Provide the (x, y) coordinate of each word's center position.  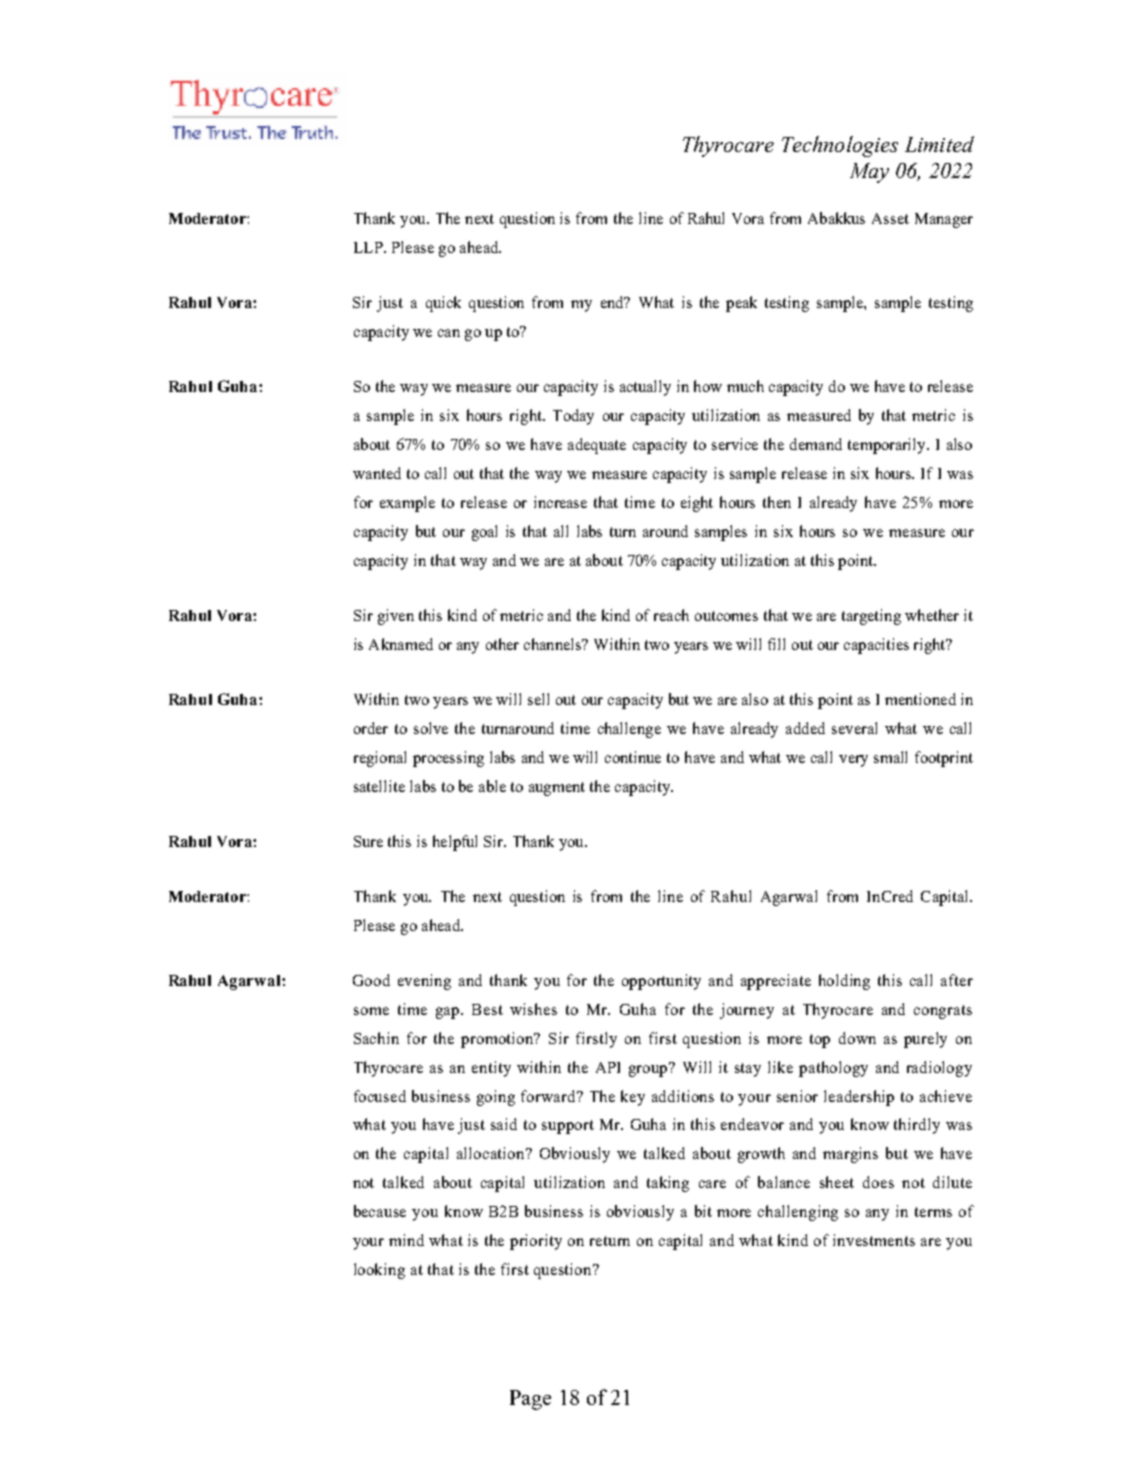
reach (671, 615)
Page (530, 1400)
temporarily (888, 446)
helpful (455, 843)
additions (683, 1096)
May (869, 173)
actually (645, 388)
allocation (492, 1153)
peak (741, 304)
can (449, 333)
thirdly (917, 1126)
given (396, 617)
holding (844, 982)
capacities (876, 646)
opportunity (661, 982)
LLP (369, 247)
